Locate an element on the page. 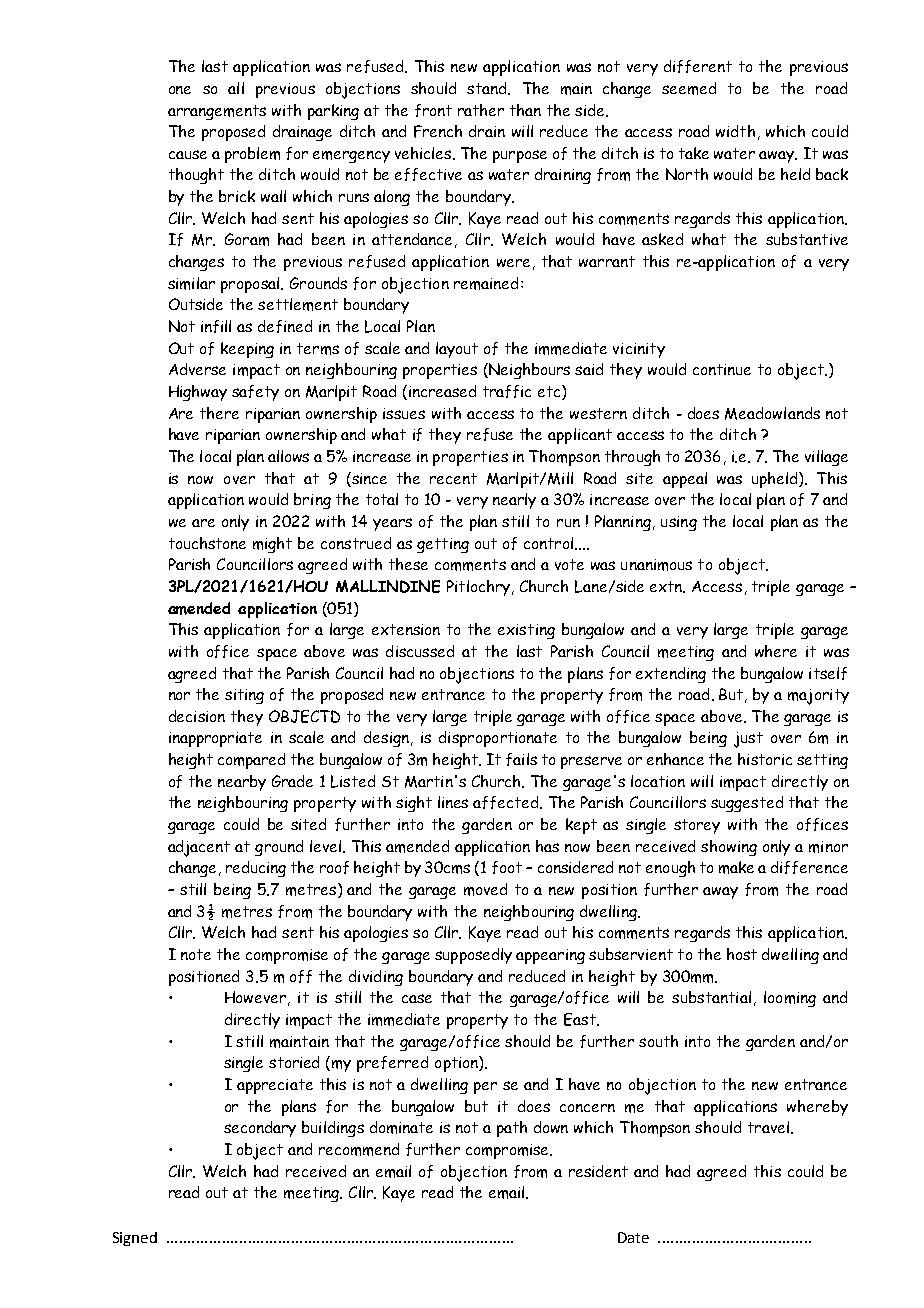 This image has width=924, height=1308. disproportionate is located at coordinates (498, 739).
